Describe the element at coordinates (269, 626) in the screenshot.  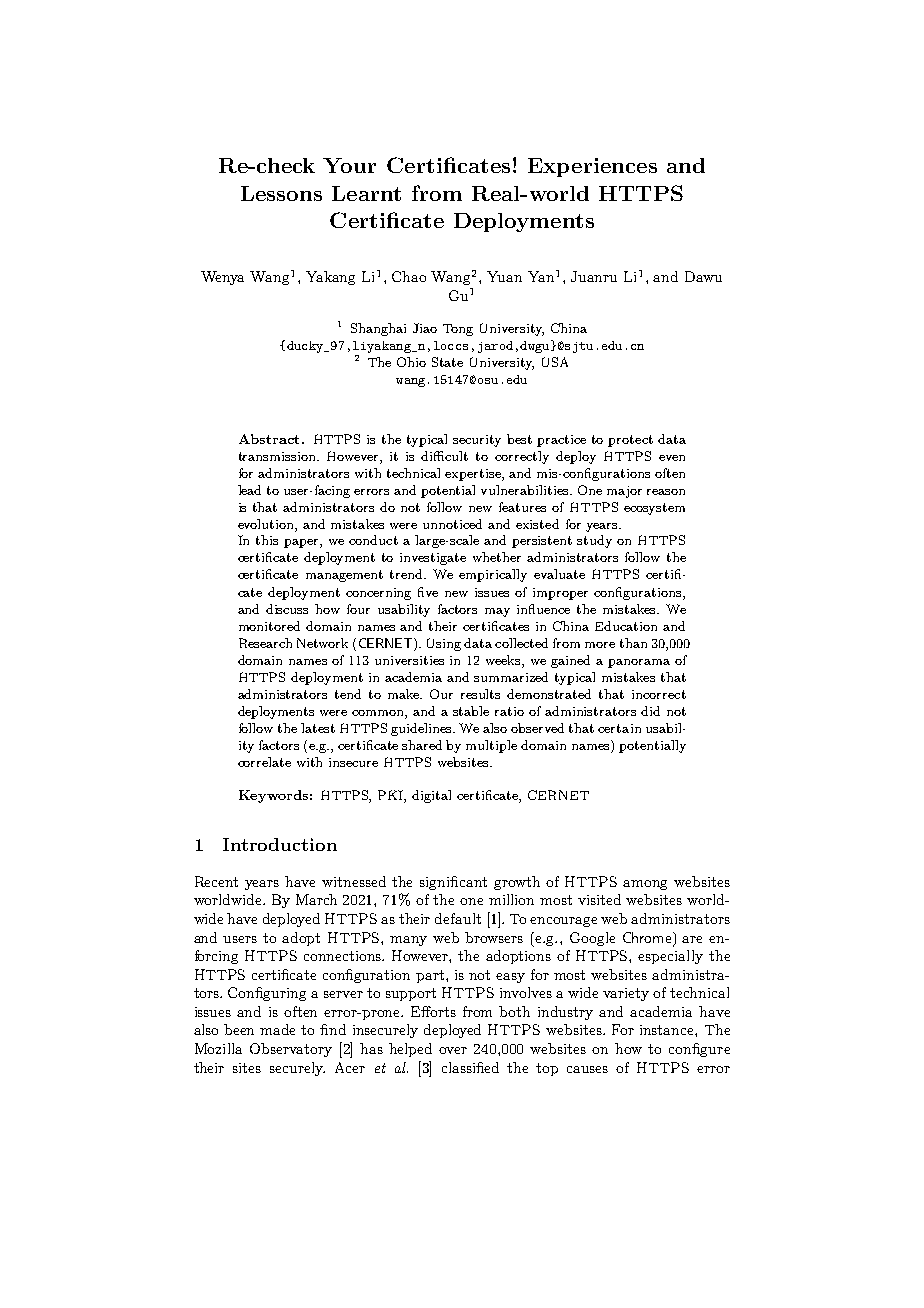
I see `monitored` at that location.
